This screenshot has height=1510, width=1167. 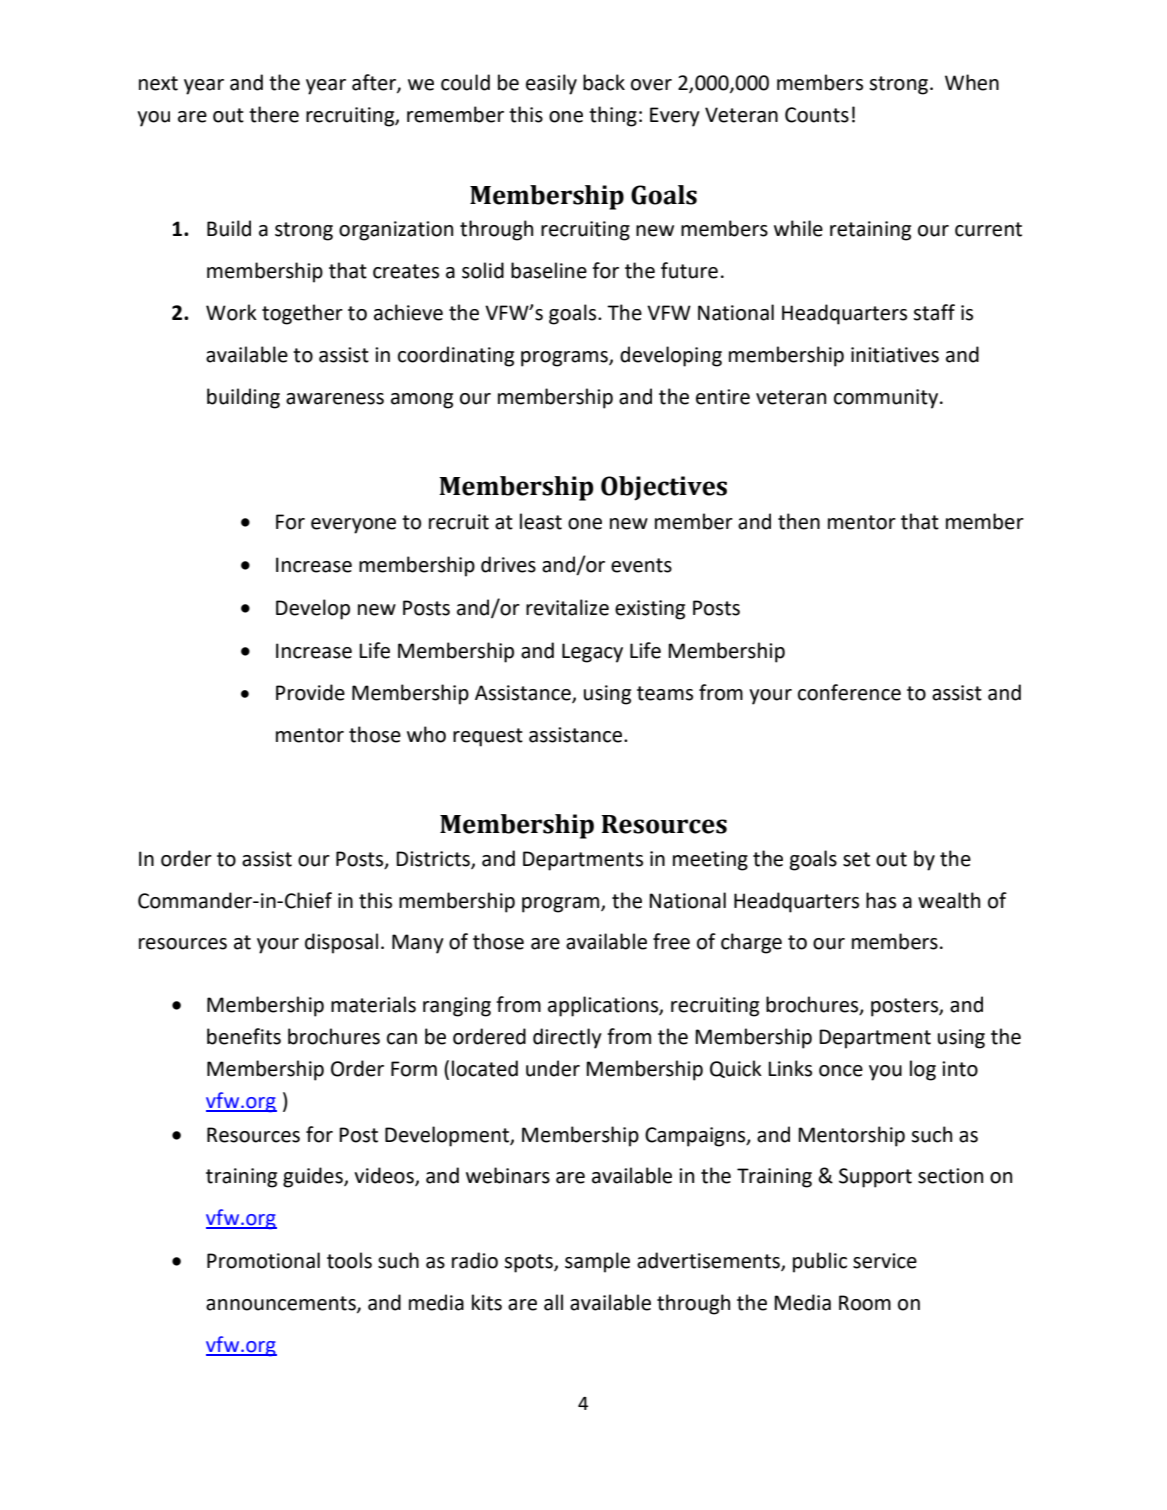 I want to click on least, so click(x=541, y=521).
